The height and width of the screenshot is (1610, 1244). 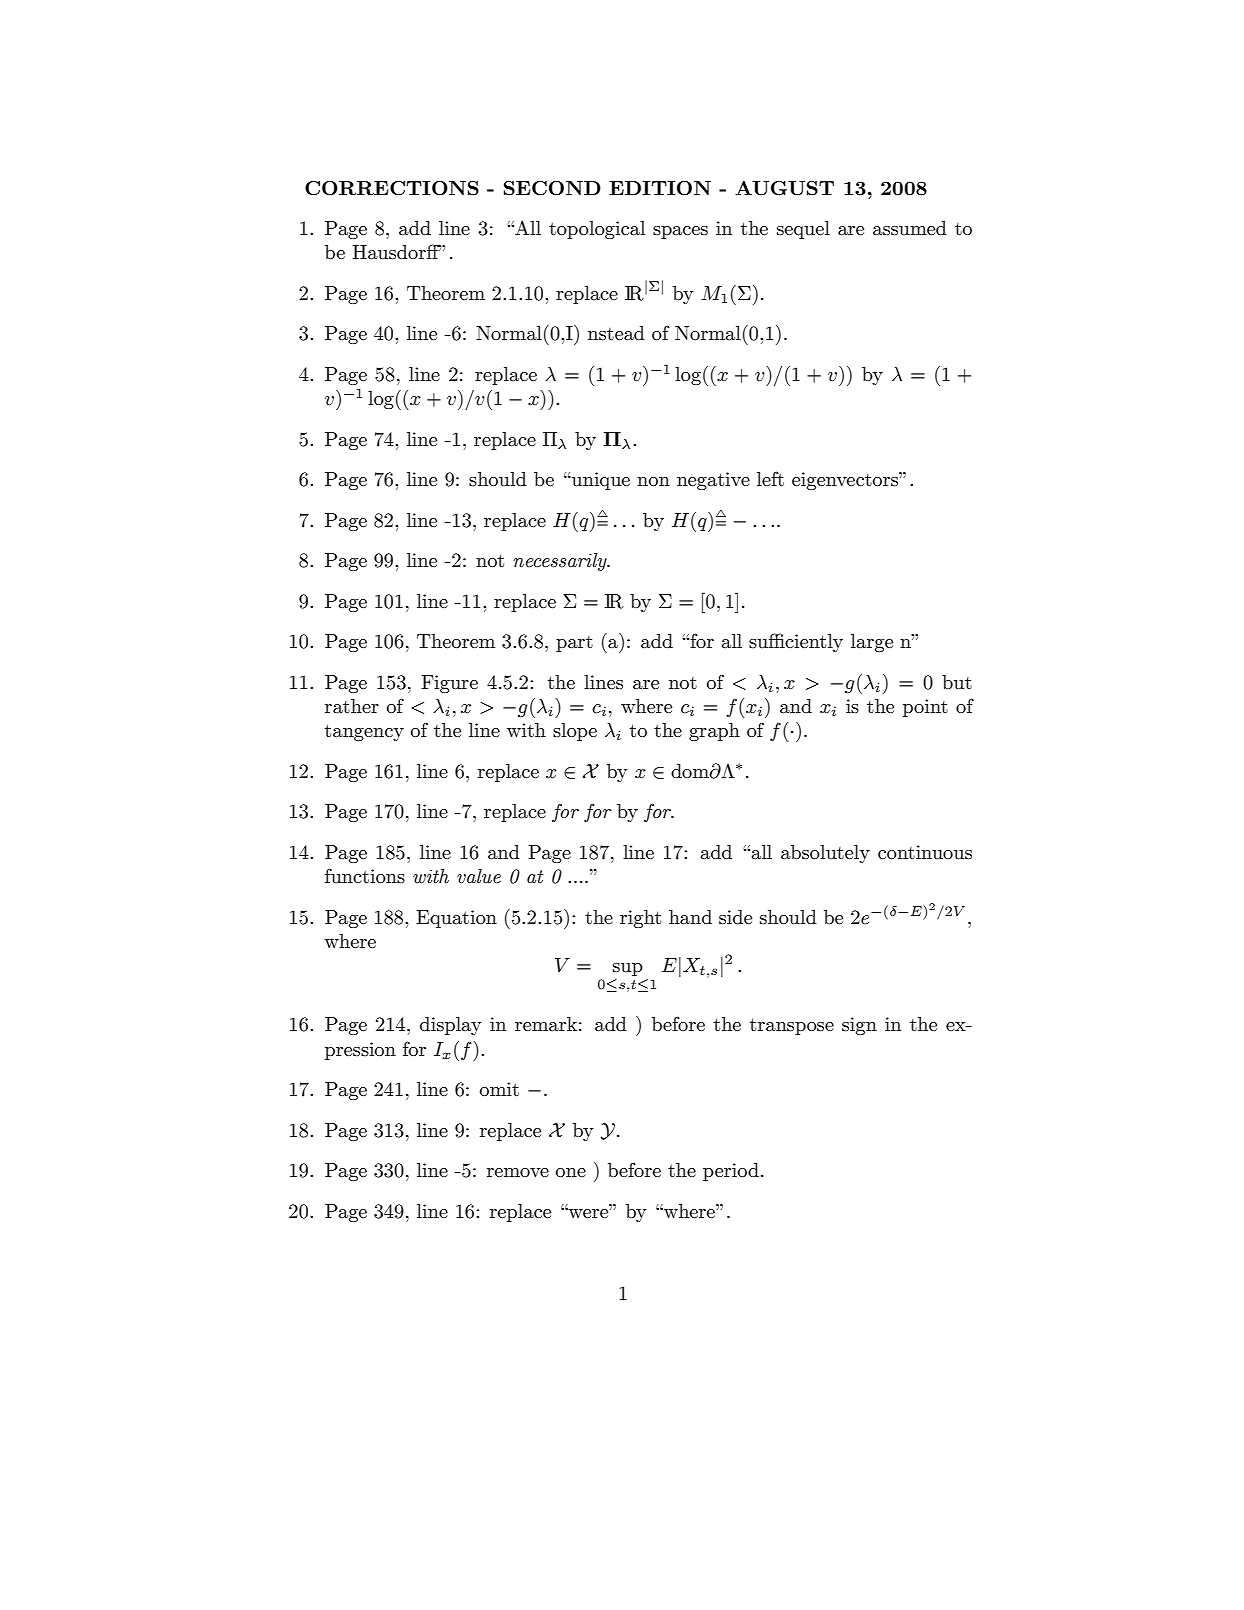 What do you see at coordinates (396, 252) in the screenshot?
I see `Hausdorff` at bounding box center [396, 252].
